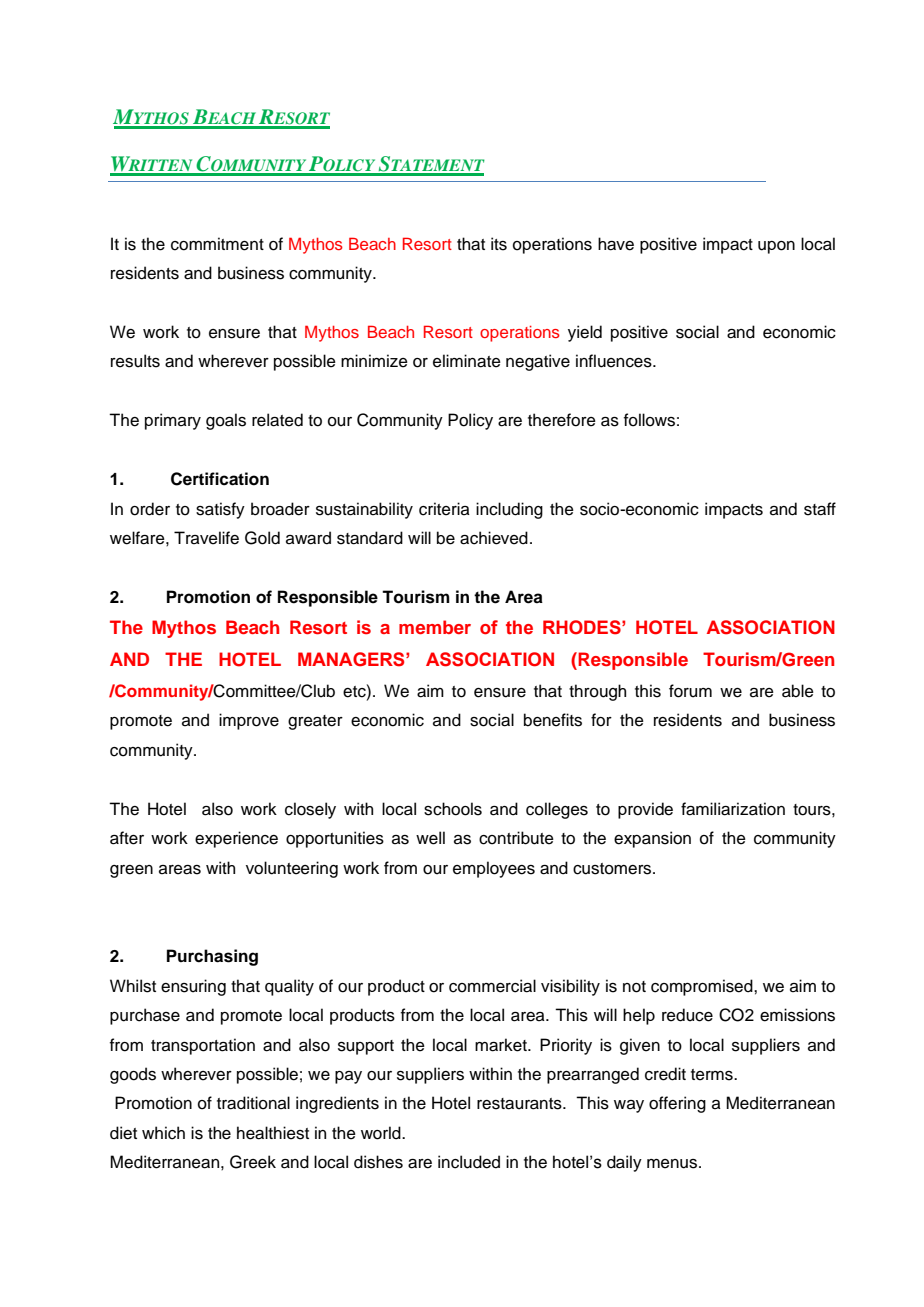  I want to click on criteria, so click(444, 509).
